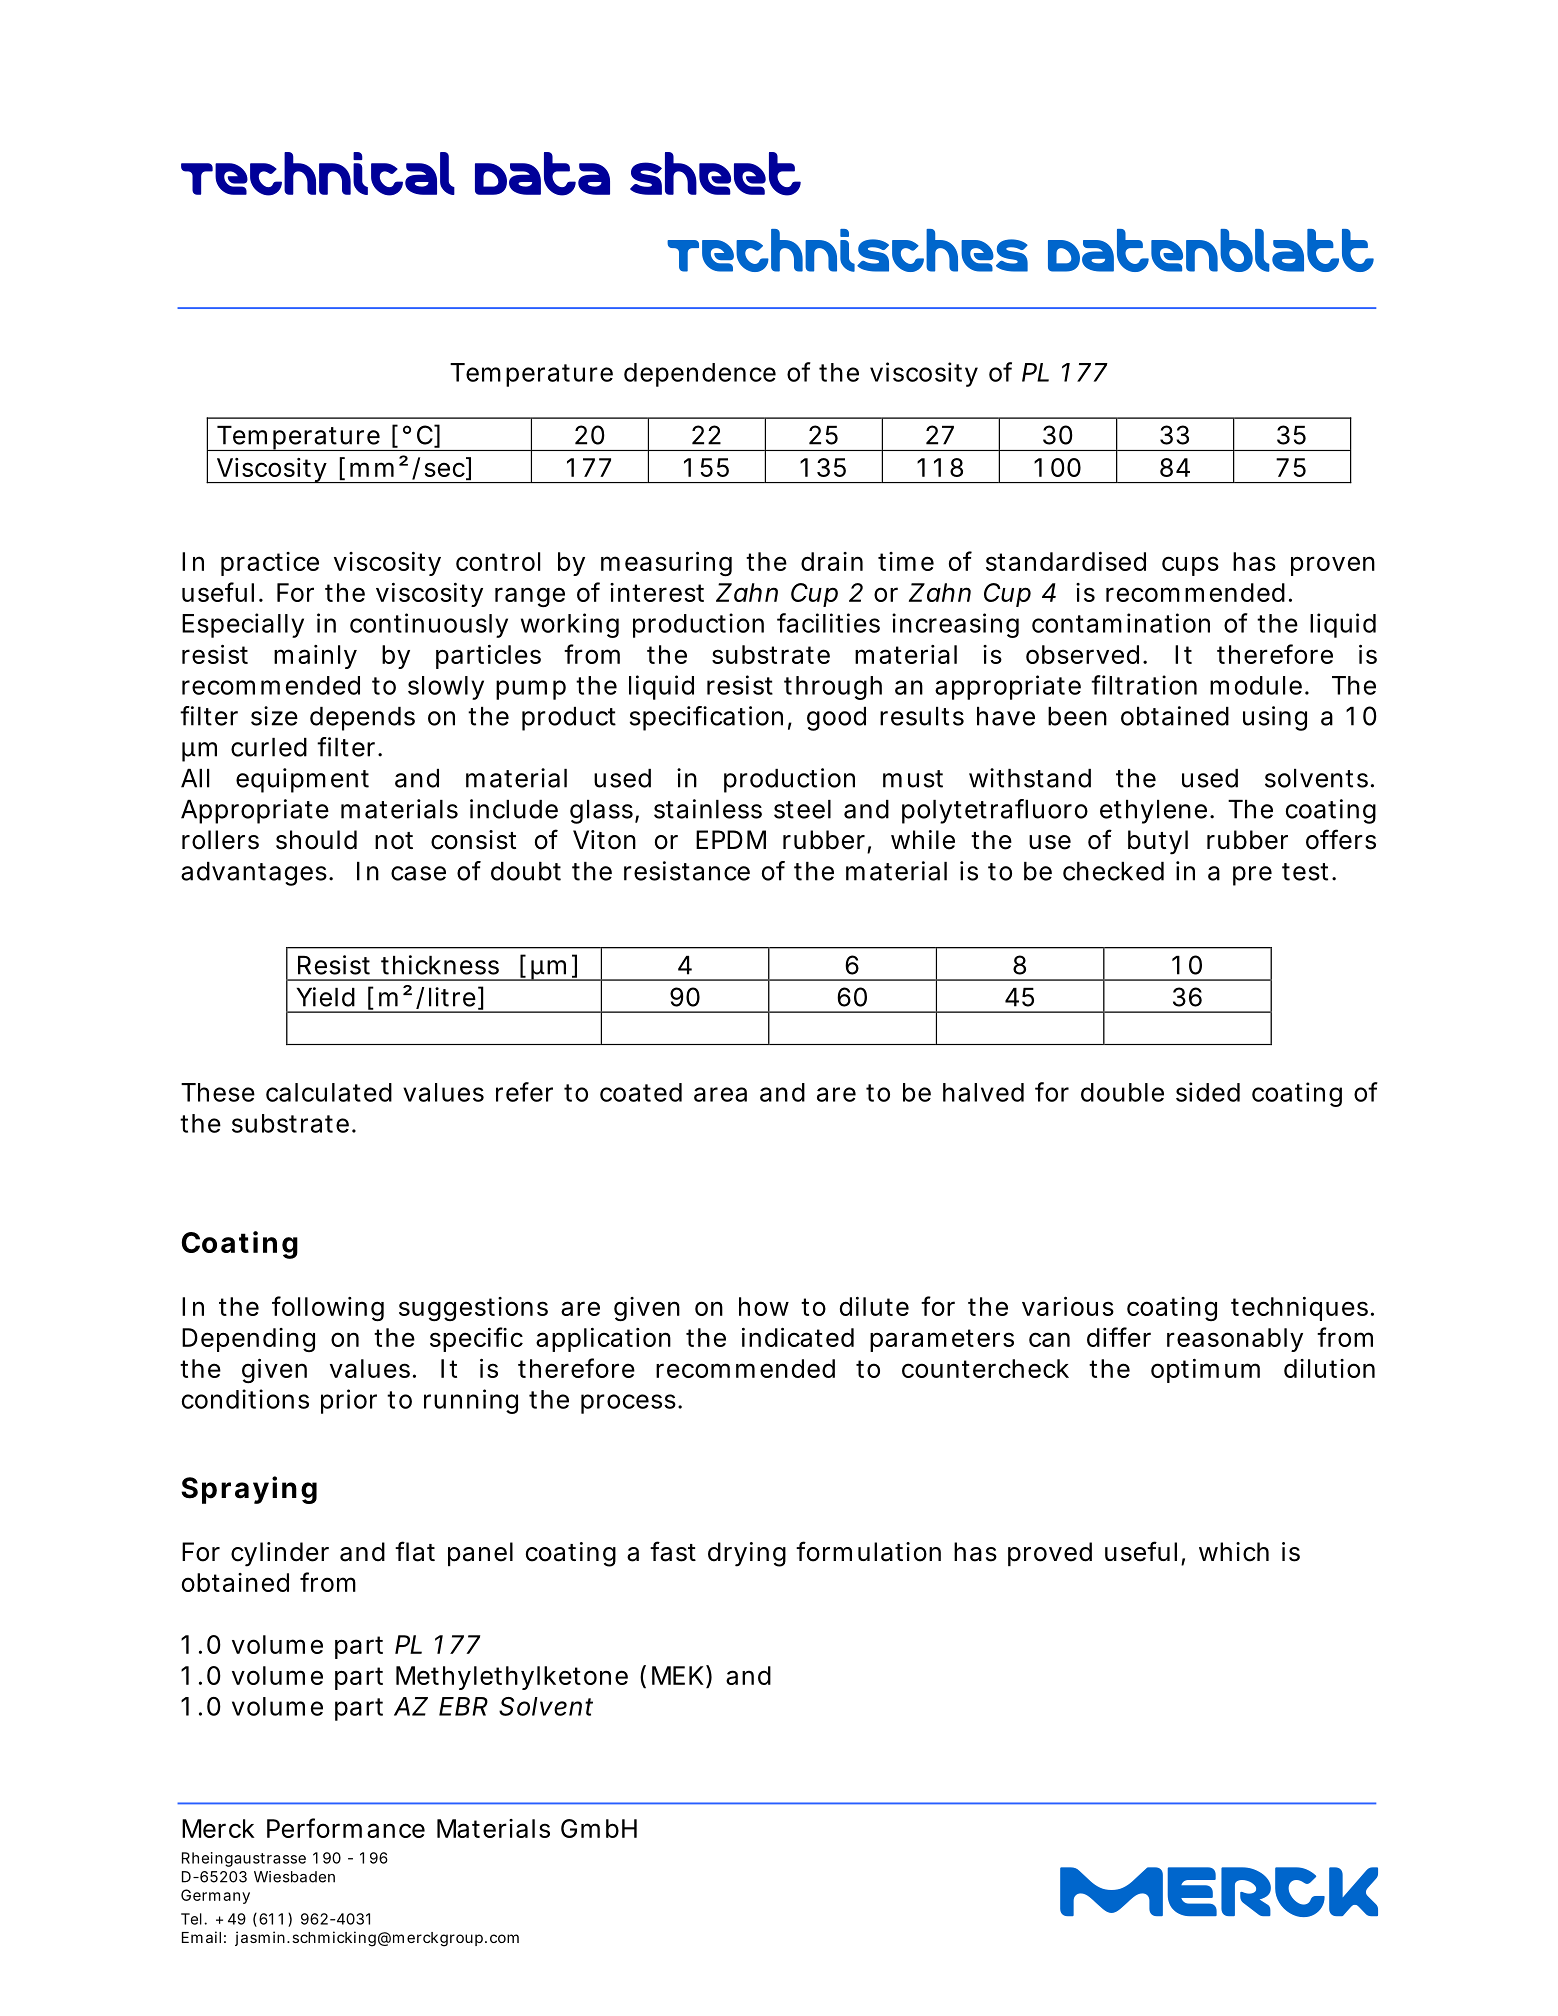  I want to click on area, so click(720, 1094).
